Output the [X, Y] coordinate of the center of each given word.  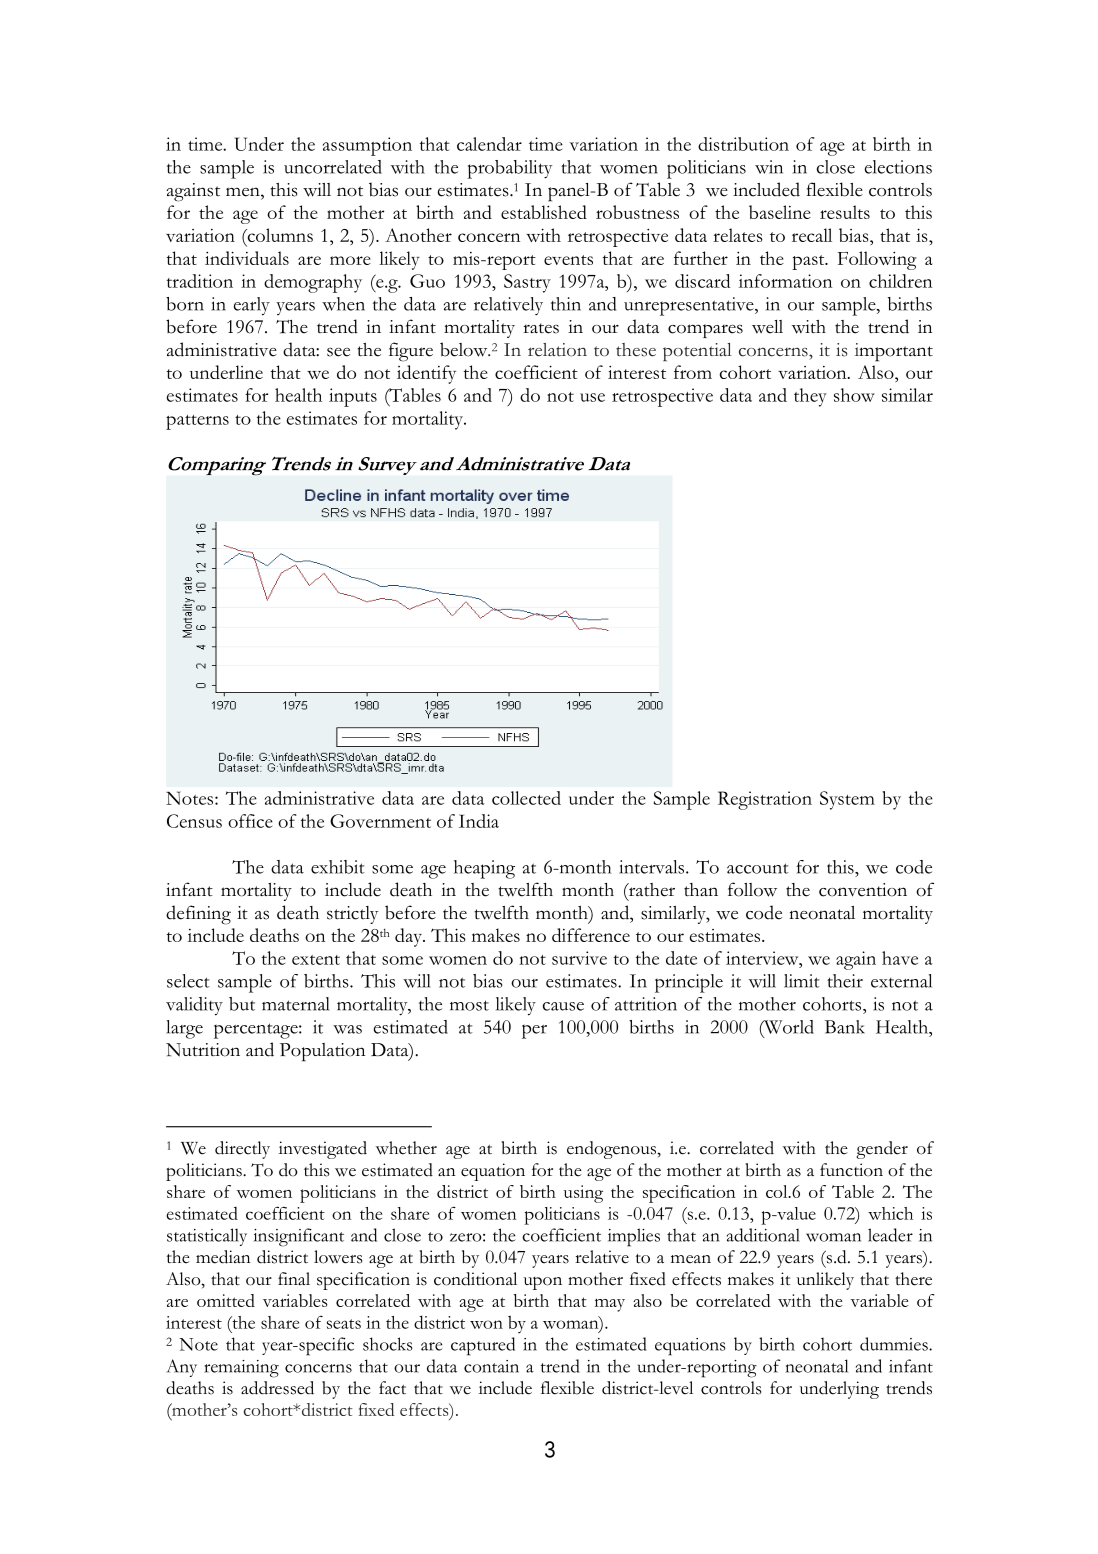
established [544, 212]
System [847, 800]
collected [526, 798]
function [851, 1170]
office [250, 821]
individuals [247, 258]
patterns [197, 422]
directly [242, 1150]
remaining [241, 1369]
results [845, 212]
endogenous [612, 1150]
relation [557, 350]
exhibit [338, 867]
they [810, 397]
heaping [484, 869]
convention [863, 890]
